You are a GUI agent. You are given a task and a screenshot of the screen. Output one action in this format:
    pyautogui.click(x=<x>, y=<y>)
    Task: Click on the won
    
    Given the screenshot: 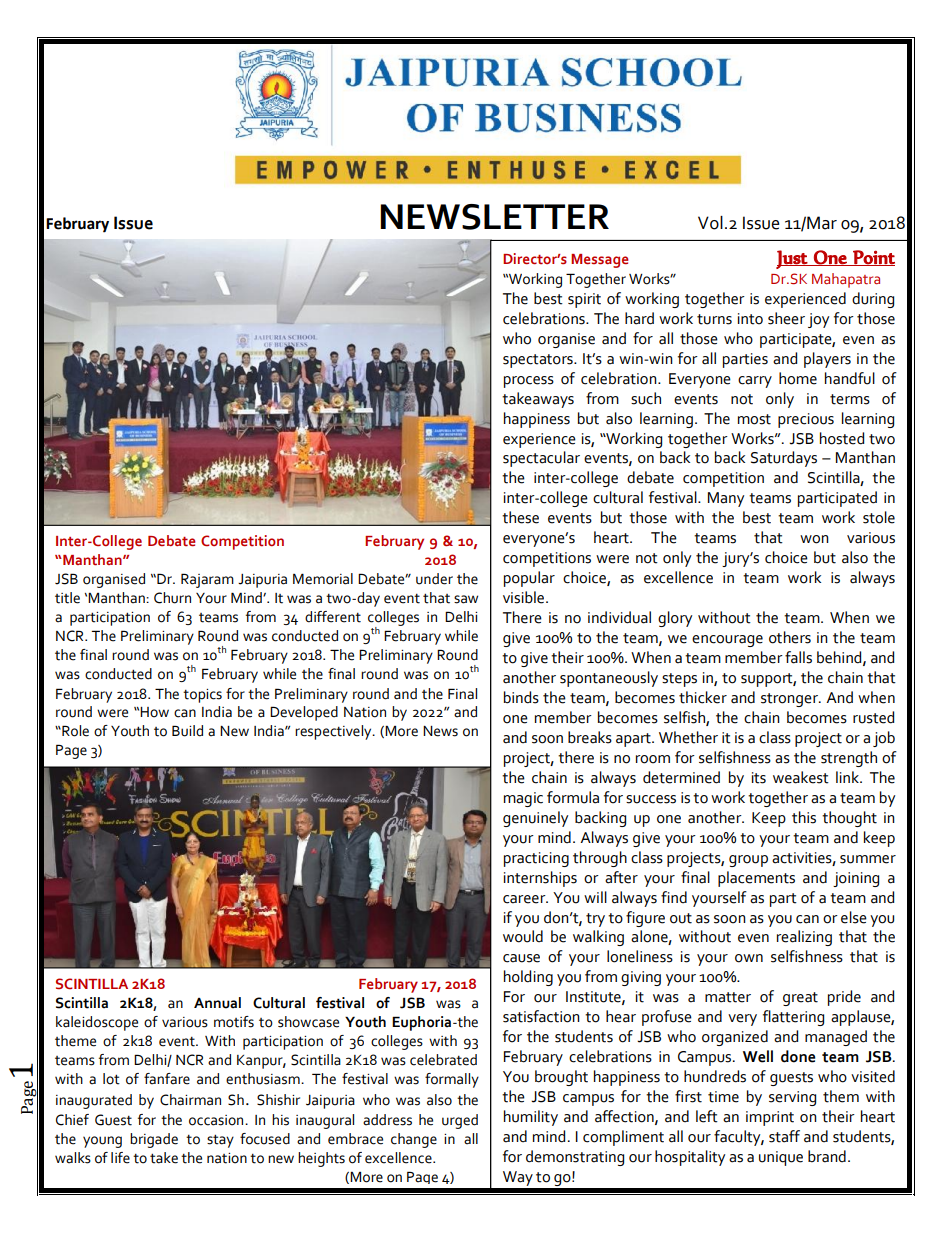 What is the action you would take?
    pyautogui.click(x=814, y=539)
